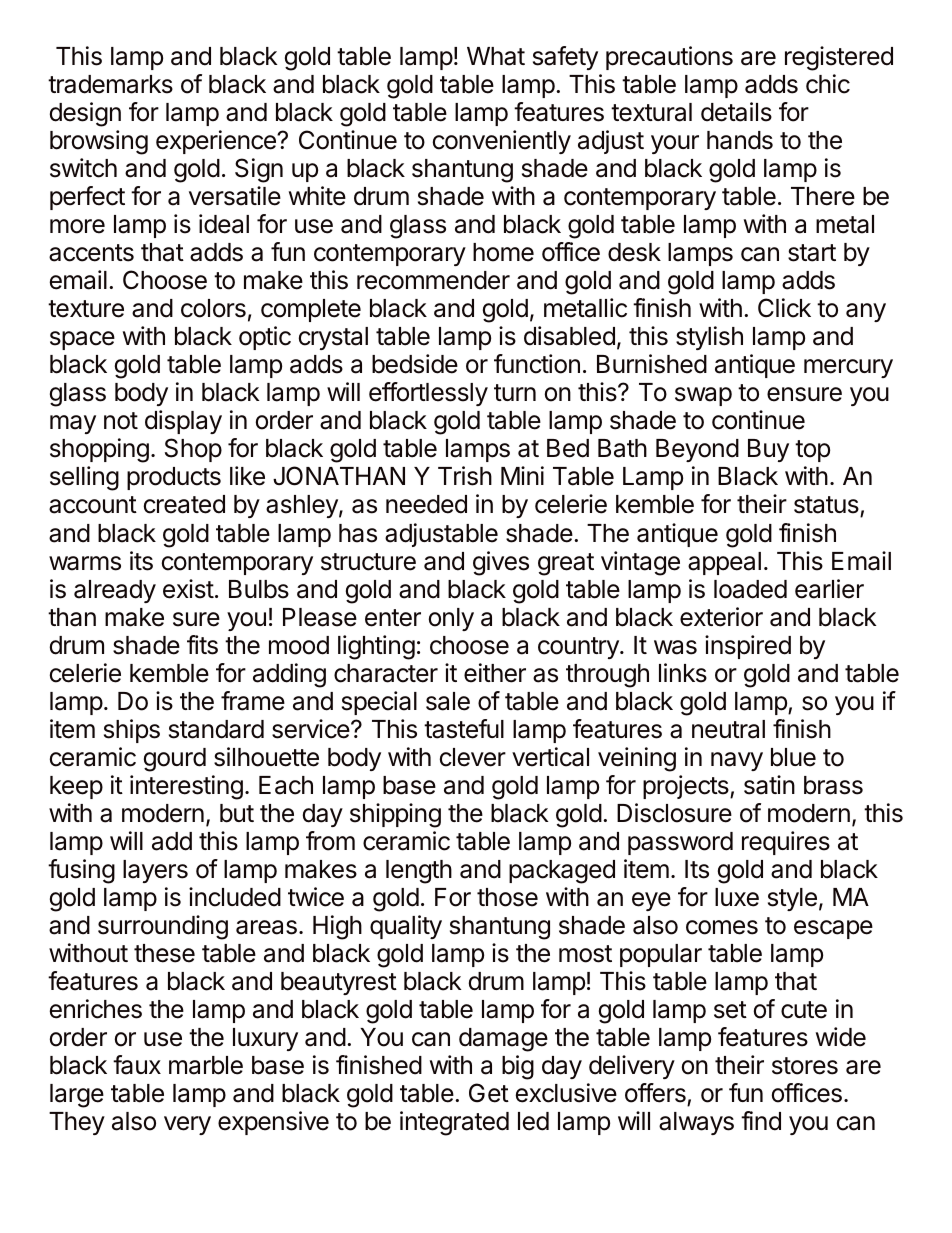 The height and width of the page is (1233, 952). What do you see at coordinates (736, 112) in the page?
I see `details` at bounding box center [736, 112].
